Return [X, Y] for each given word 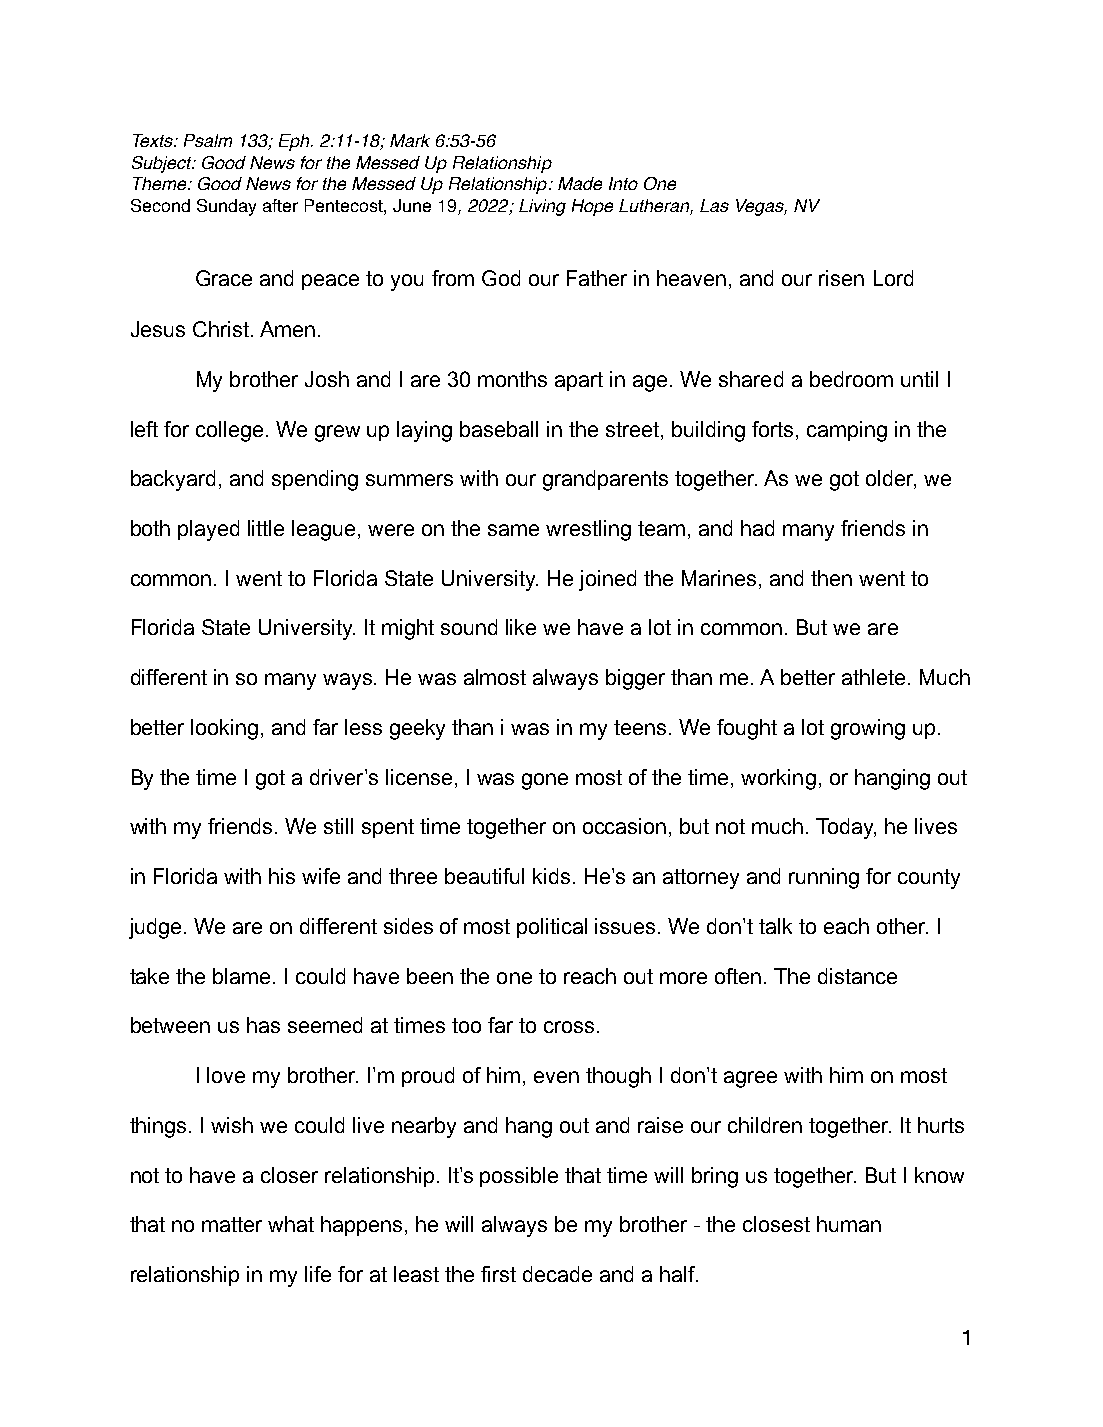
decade [557, 1274]
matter [232, 1224]
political [552, 928]
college [229, 431]
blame [241, 976]
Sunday [226, 207]
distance [857, 976]
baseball [499, 429]
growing [868, 729]
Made [580, 183]
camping [847, 431]
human [849, 1224]
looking [224, 729]
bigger [635, 679]
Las [714, 205]
